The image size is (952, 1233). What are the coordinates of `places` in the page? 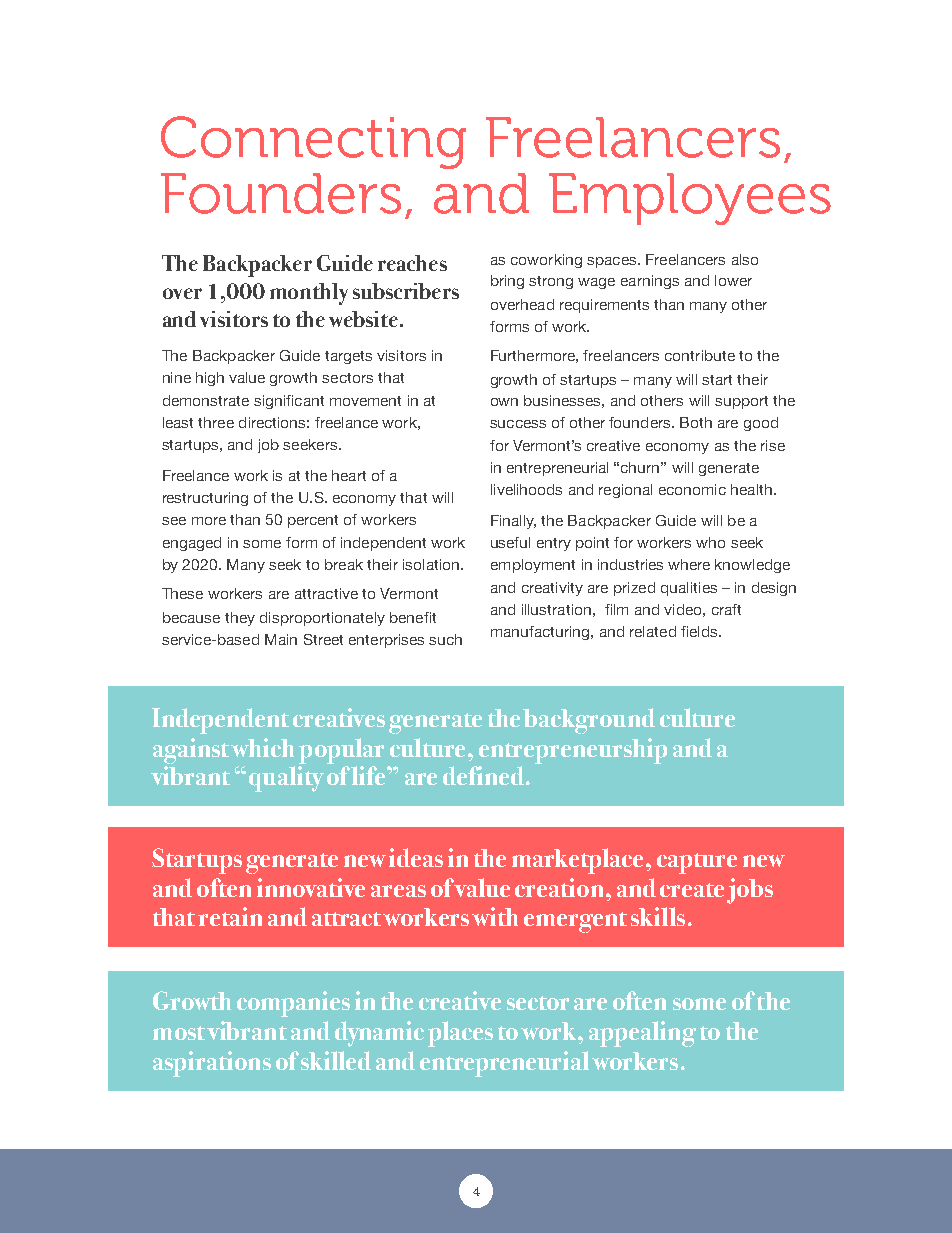 It's located at (460, 1034).
